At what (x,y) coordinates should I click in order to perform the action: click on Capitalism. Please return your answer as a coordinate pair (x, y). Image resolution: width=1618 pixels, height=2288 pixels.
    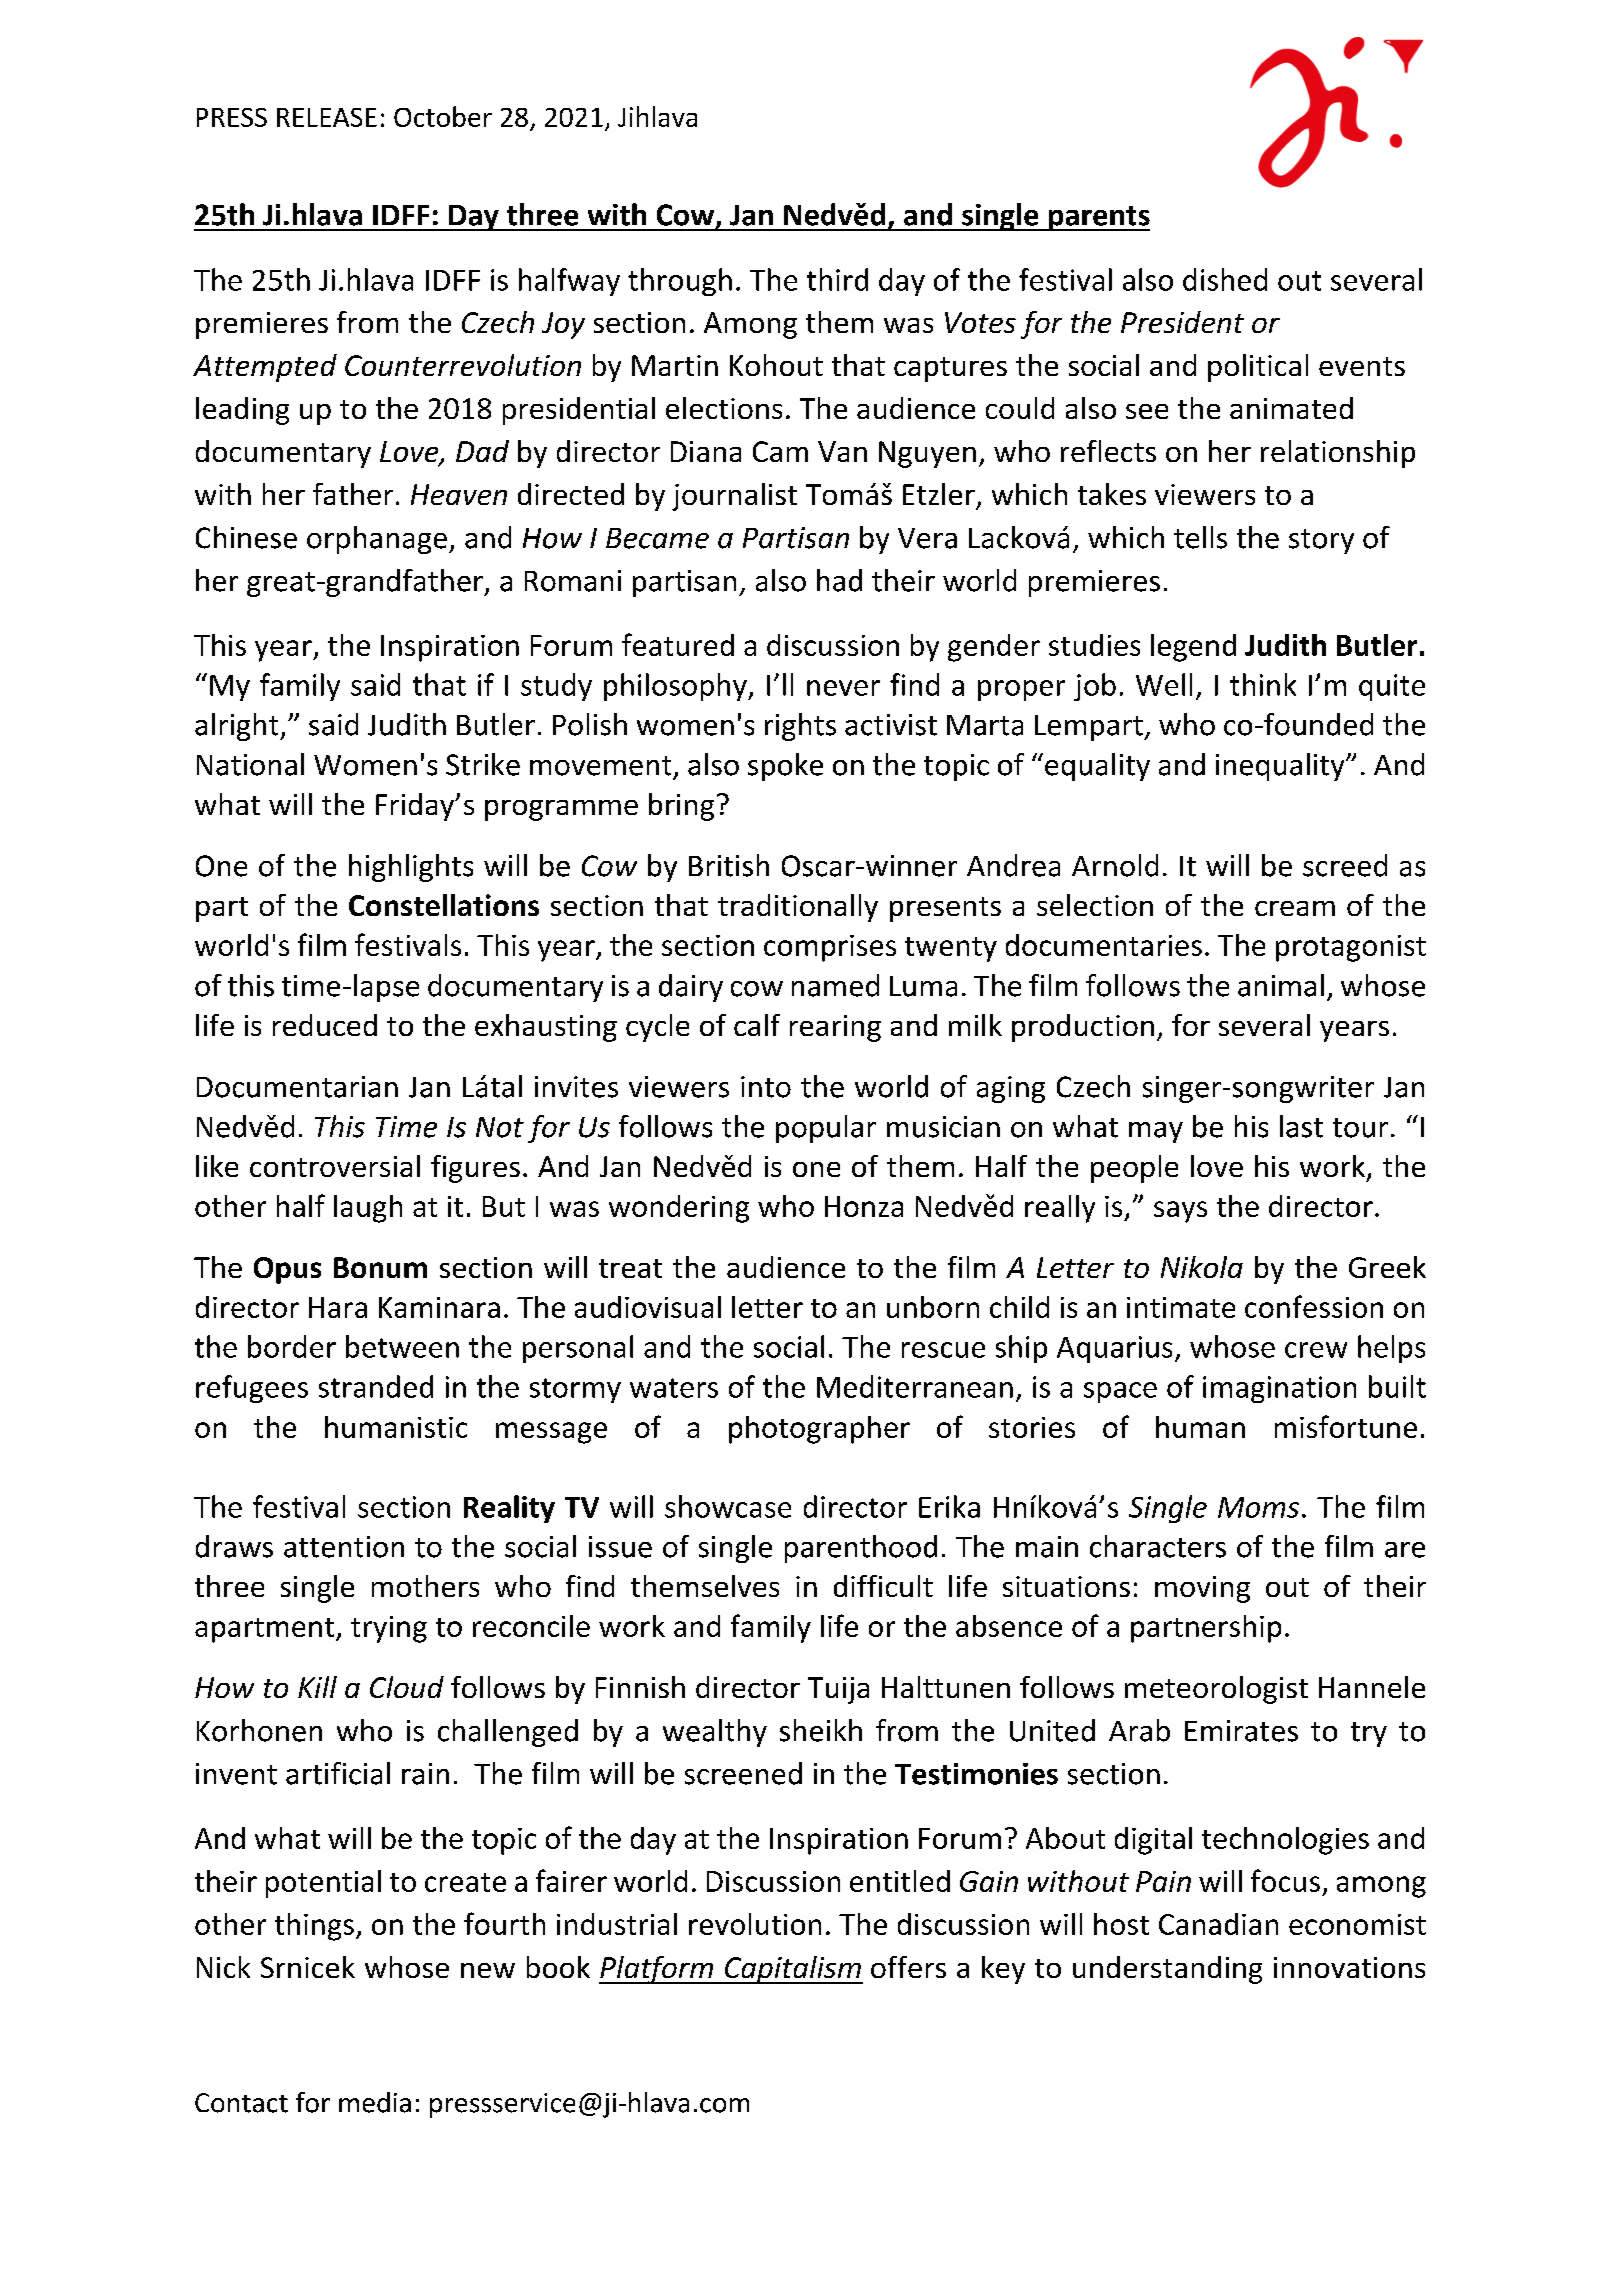
    Looking at the image, I should click on (793, 1970).
